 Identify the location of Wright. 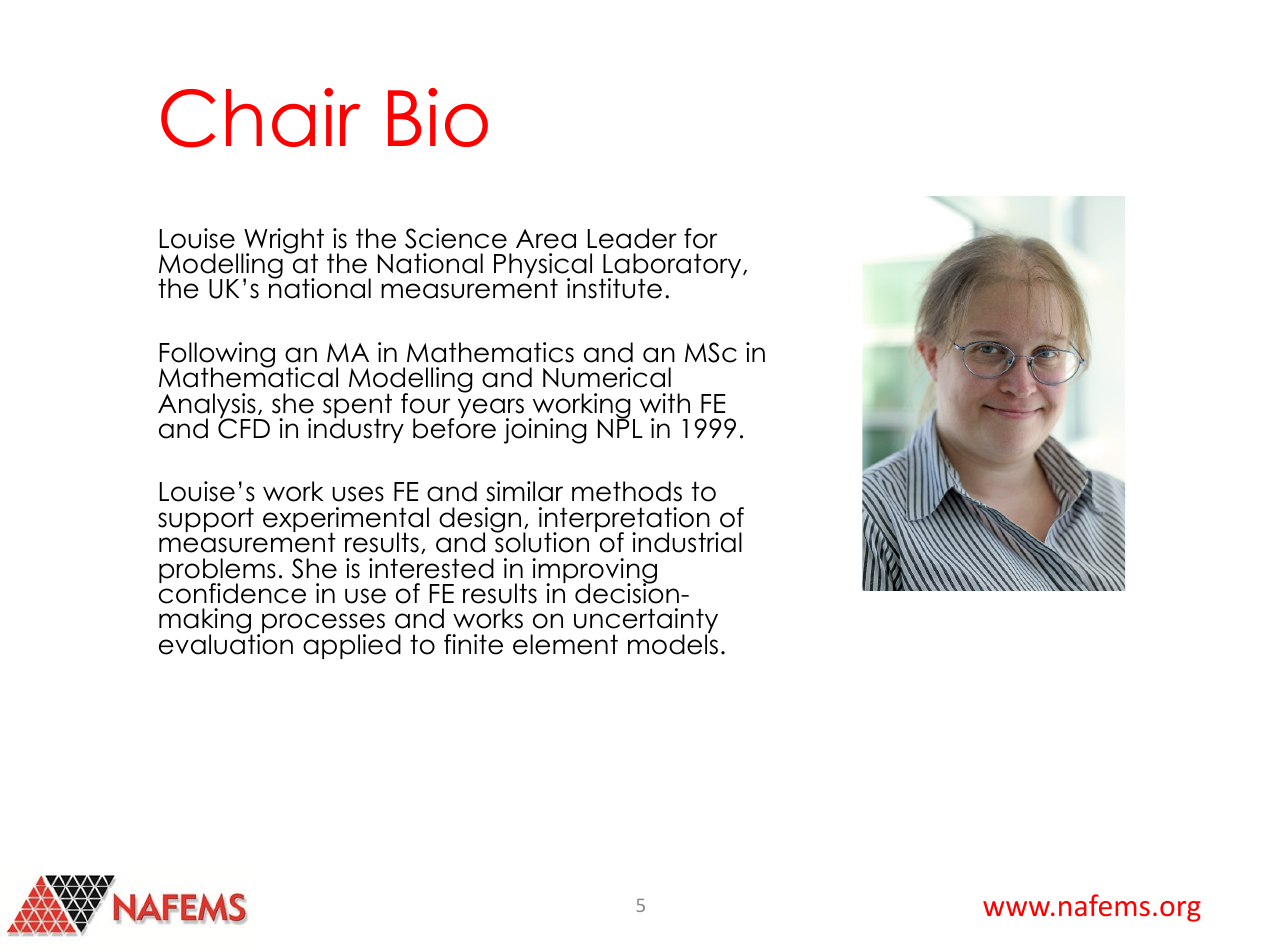
(283, 242).
